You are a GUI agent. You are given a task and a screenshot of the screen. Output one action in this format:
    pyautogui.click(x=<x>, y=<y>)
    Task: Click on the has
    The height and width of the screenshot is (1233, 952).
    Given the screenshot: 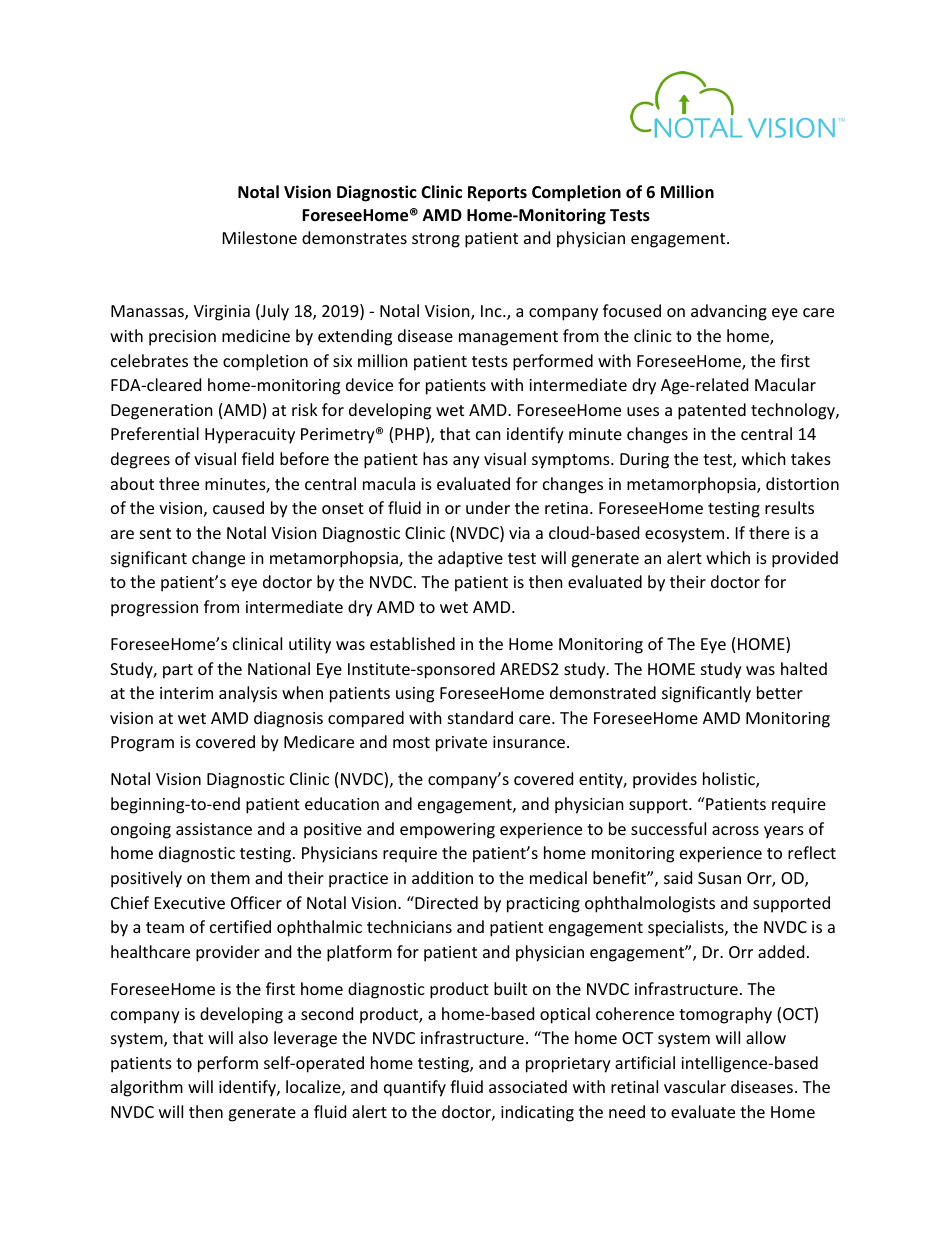 What is the action you would take?
    pyautogui.click(x=435, y=458)
